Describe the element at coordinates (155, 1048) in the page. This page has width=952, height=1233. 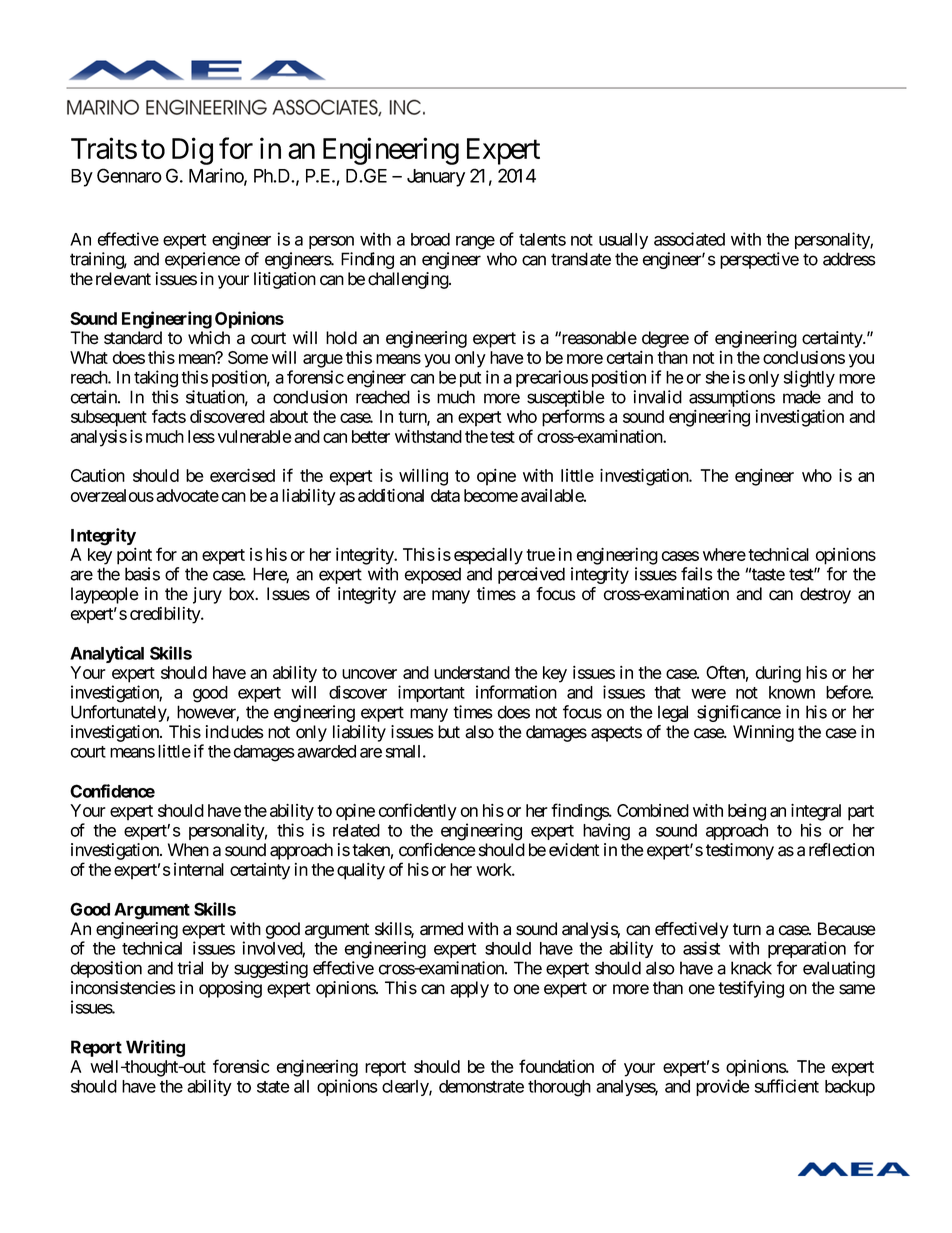
I see `Writing` at that location.
